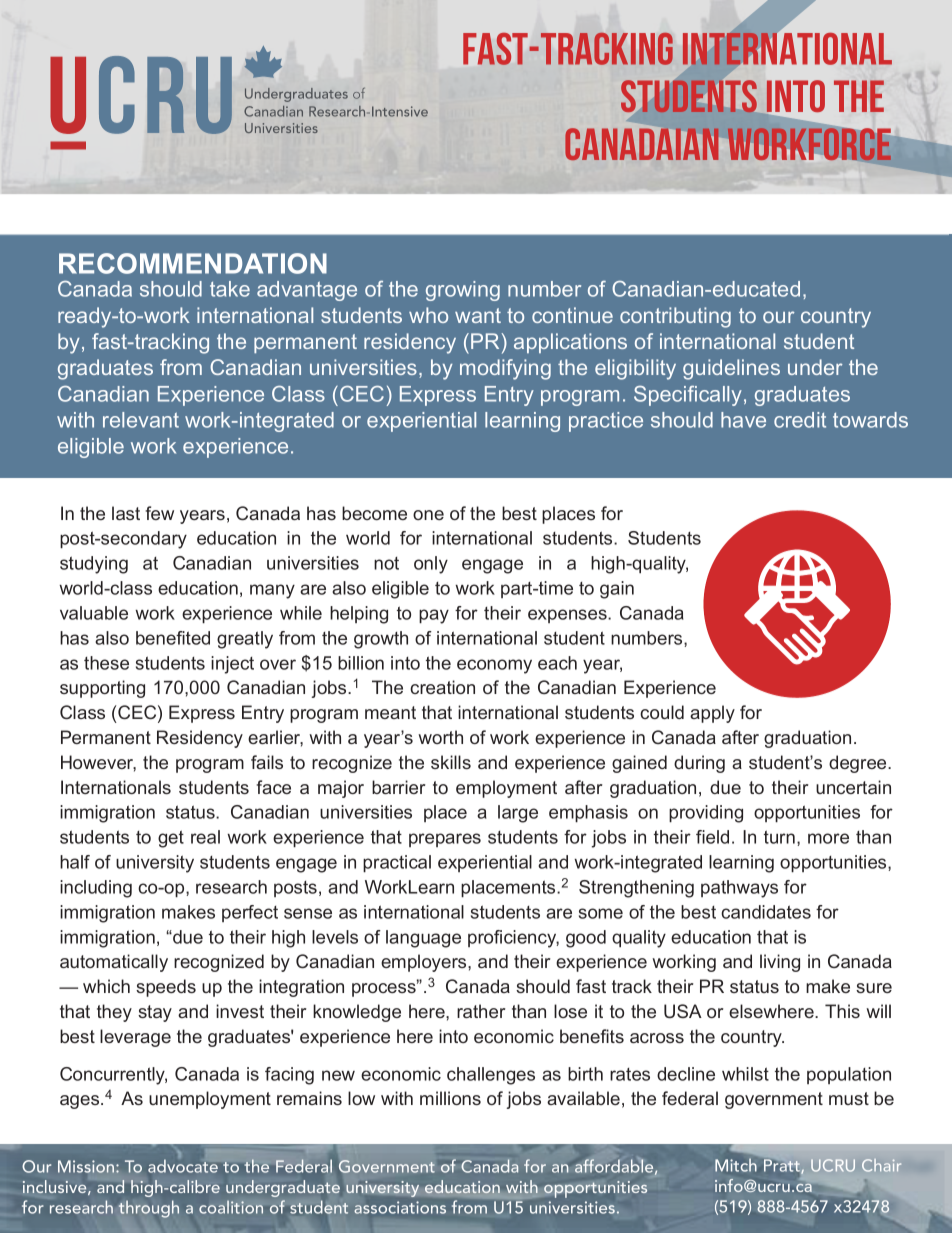 The width and height of the document is (952, 1233). Describe the element at coordinates (568, 616) in the document. I see `expenses` at that location.
